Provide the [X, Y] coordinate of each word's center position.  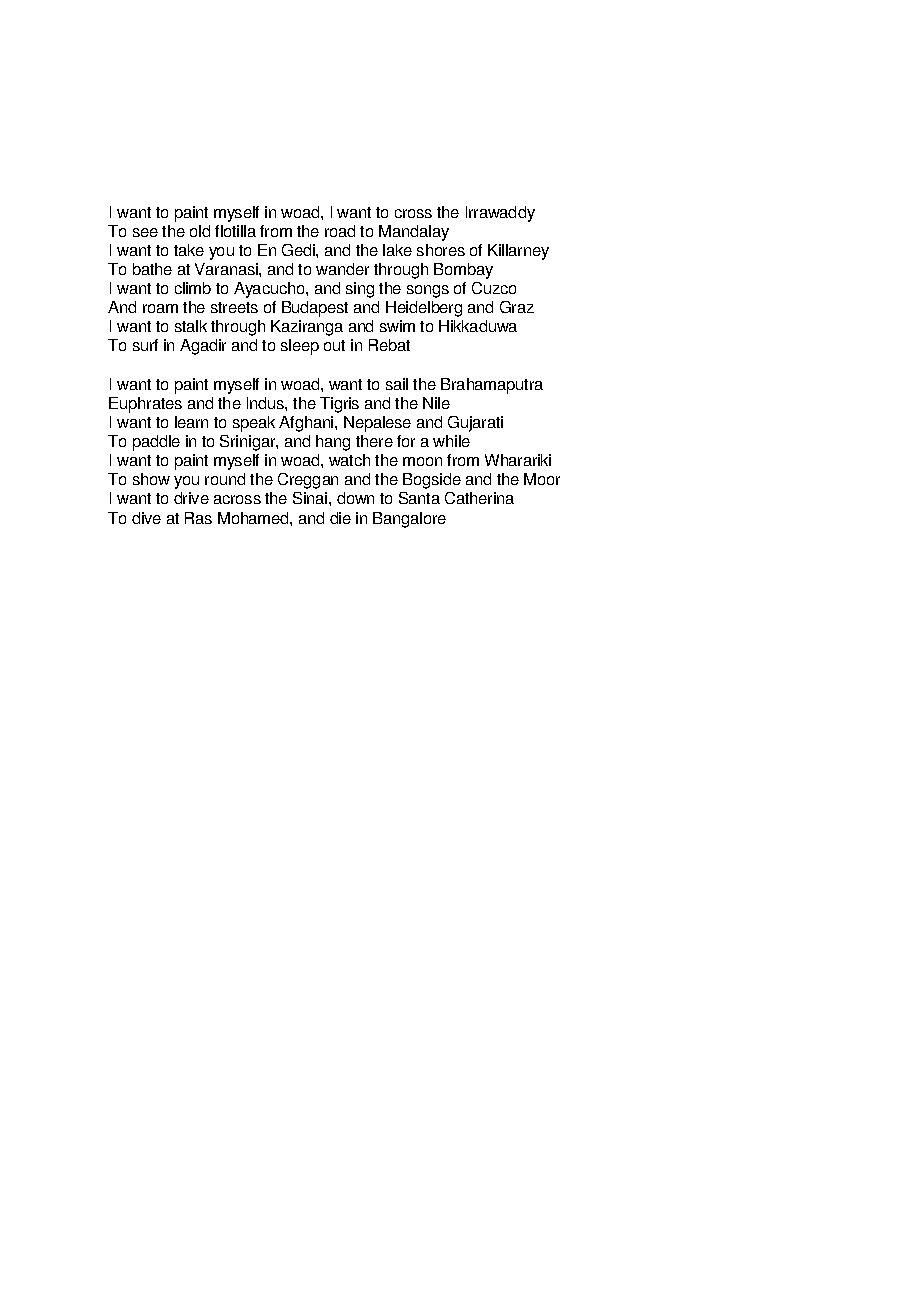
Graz [517, 307]
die [340, 518]
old [200, 231]
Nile [436, 403]
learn [191, 422]
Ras [198, 518]
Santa [419, 498]
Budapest [315, 309]
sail [397, 384]
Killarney [518, 252]
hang [333, 443]
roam [160, 308]
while [451, 441]
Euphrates [145, 405]
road [340, 231]
